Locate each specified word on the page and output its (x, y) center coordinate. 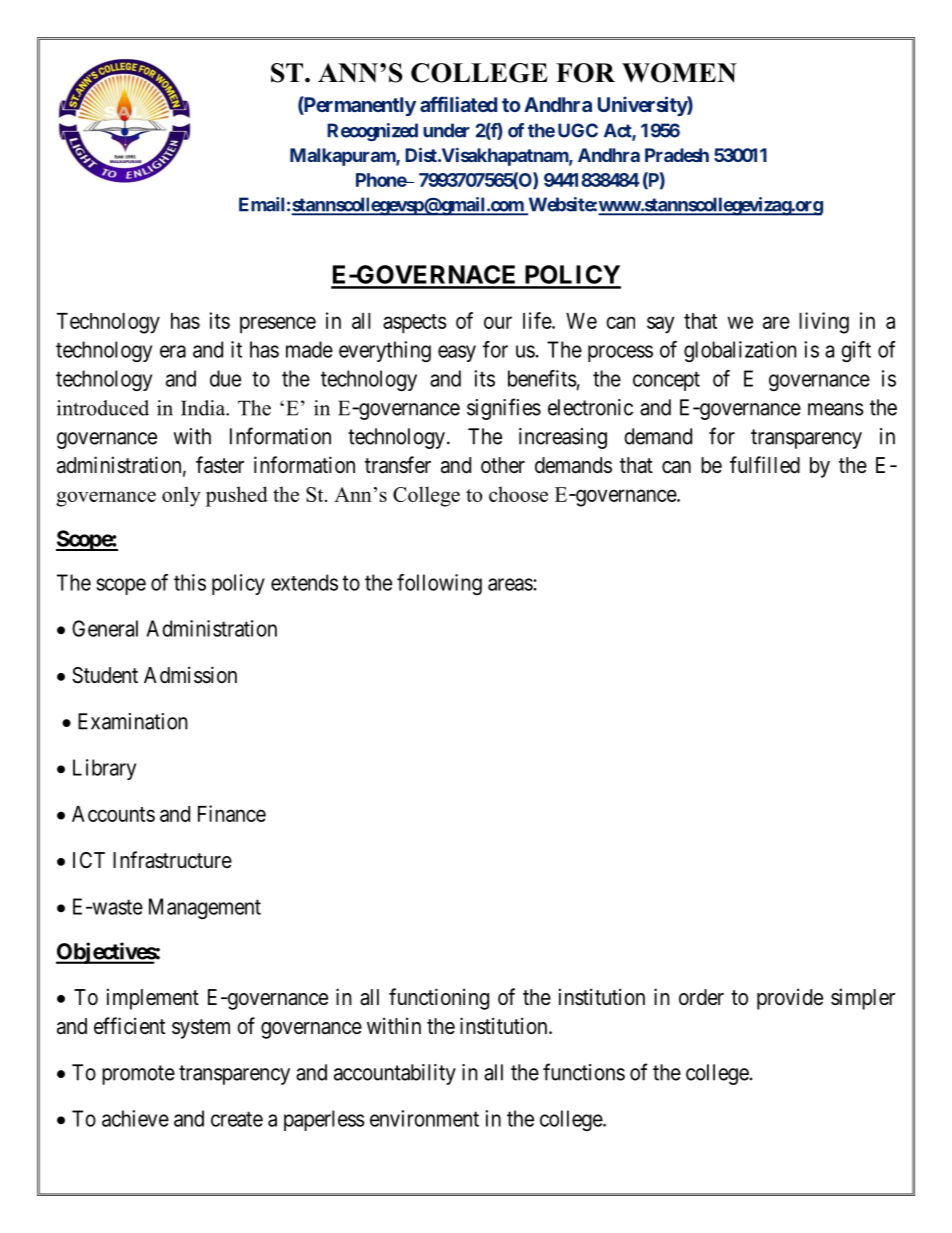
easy (457, 353)
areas (510, 584)
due (225, 378)
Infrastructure (172, 860)
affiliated (458, 104)
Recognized (372, 132)
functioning (439, 999)
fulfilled (765, 465)
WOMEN (679, 73)
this (190, 582)
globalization (740, 351)
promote (138, 1075)
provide (790, 999)
